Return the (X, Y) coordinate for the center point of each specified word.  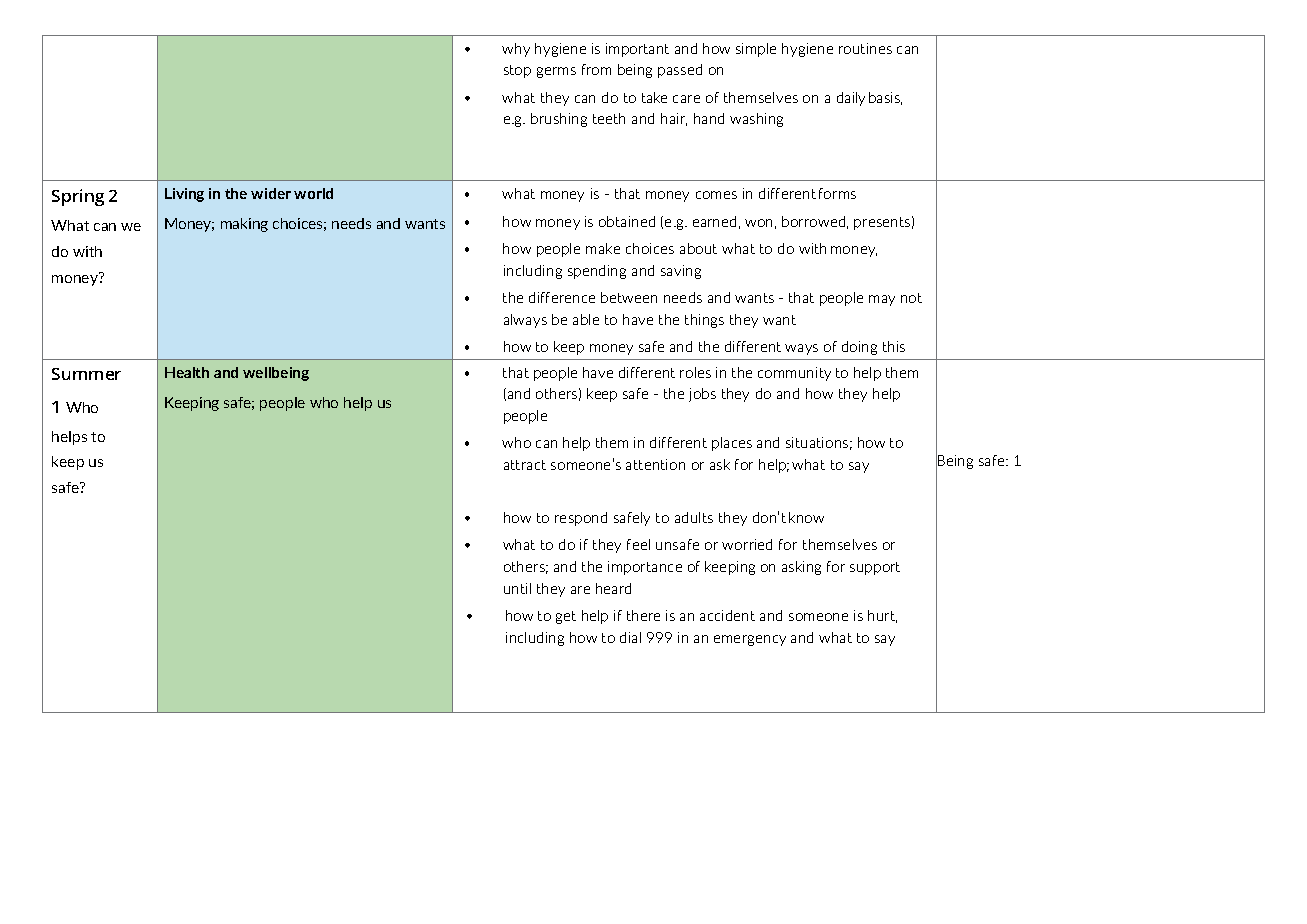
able (586, 319)
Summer (86, 374)
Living (184, 195)
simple (756, 50)
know (806, 517)
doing (859, 348)
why (516, 50)
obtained (627, 221)
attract (525, 465)
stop (517, 71)
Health (187, 372)
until (517, 588)
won (758, 223)
